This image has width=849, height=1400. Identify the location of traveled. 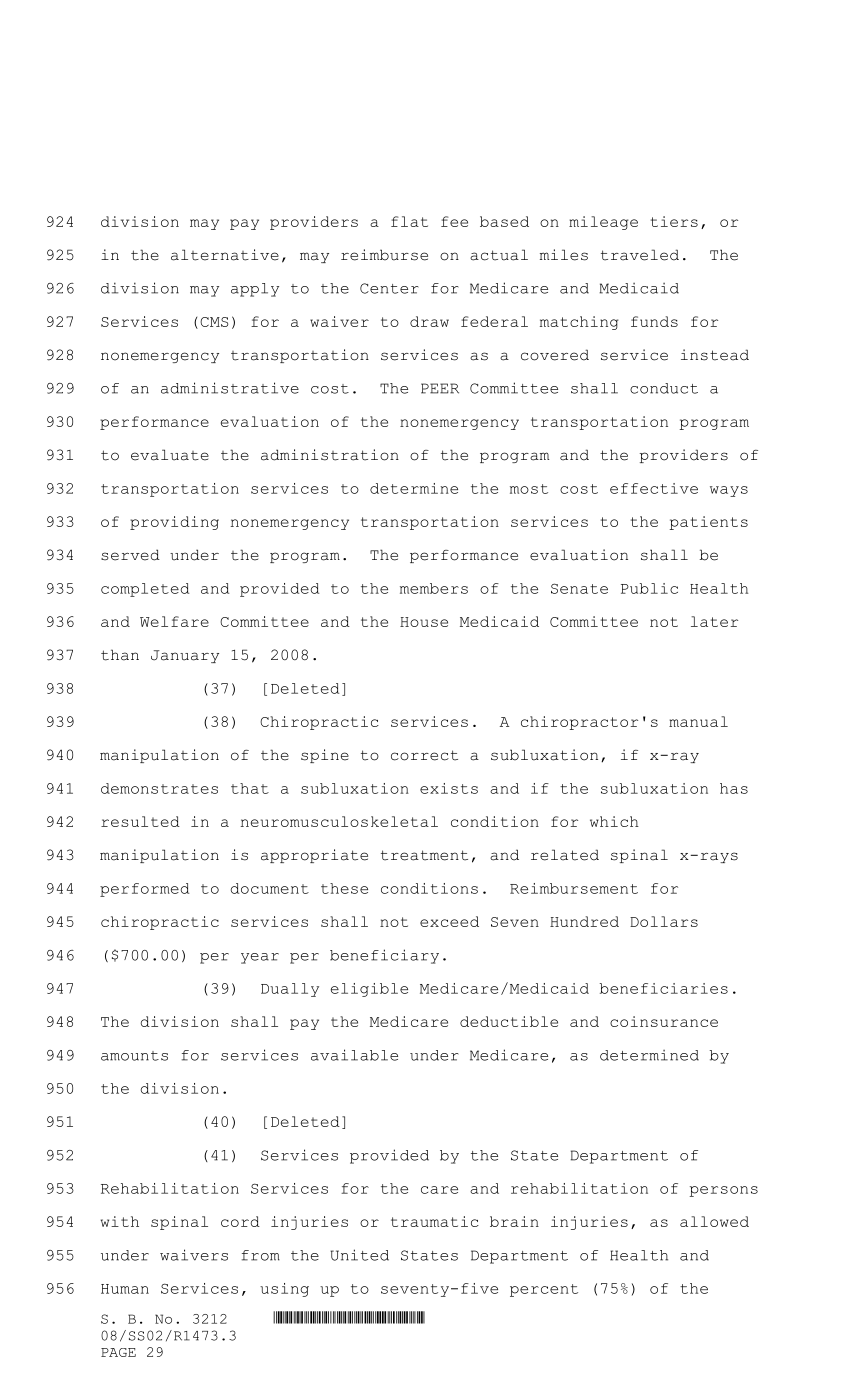
(640, 255).
